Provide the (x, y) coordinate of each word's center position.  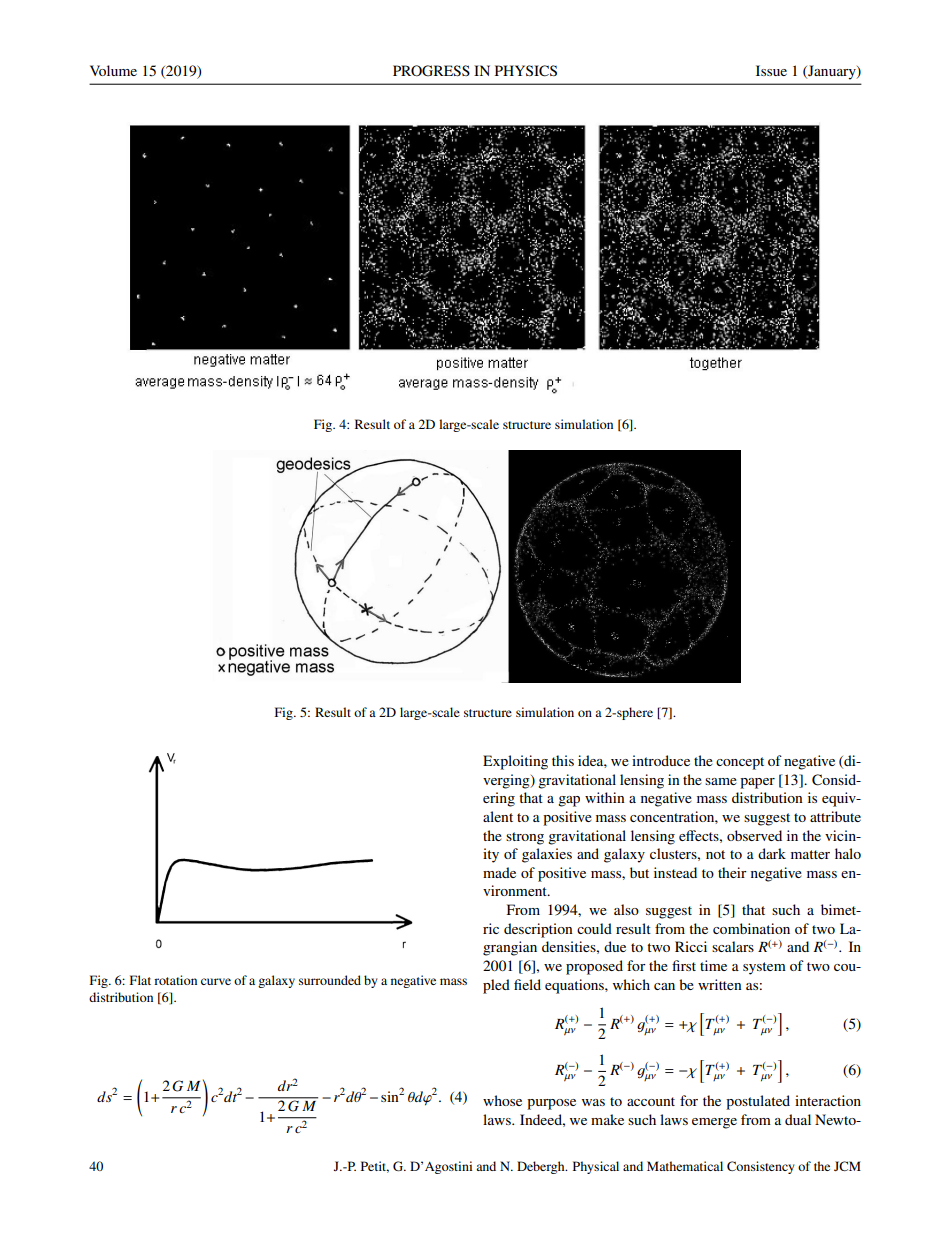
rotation (175, 980)
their (732, 872)
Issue (771, 70)
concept (740, 763)
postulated (758, 1102)
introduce (661, 760)
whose (502, 1100)
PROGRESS (431, 71)
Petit (375, 1167)
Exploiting (515, 762)
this (563, 760)
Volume (113, 70)
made (499, 872)
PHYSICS (526, 71)
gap (569, 801)
